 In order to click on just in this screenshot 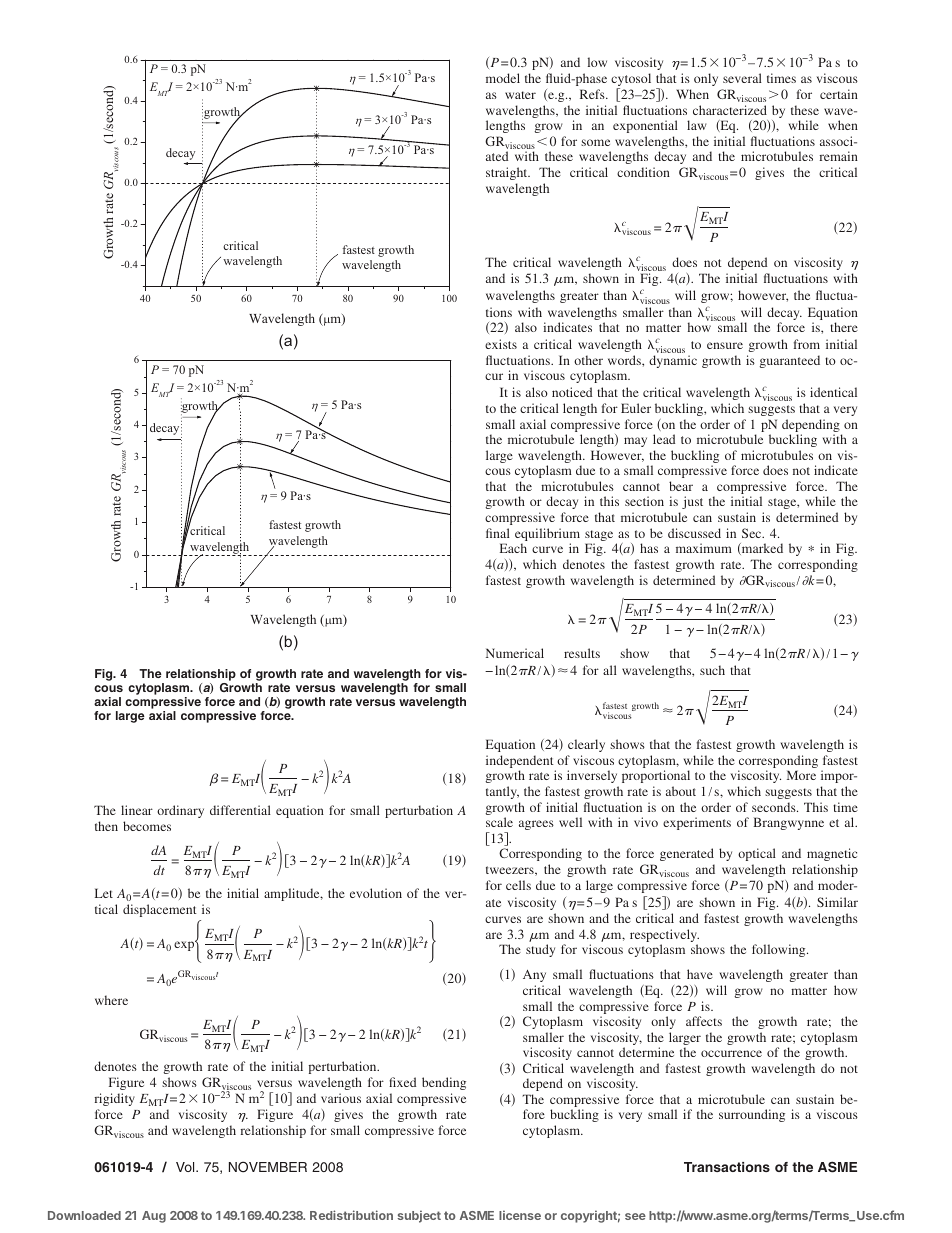, I will do `click(692, 502)`.
